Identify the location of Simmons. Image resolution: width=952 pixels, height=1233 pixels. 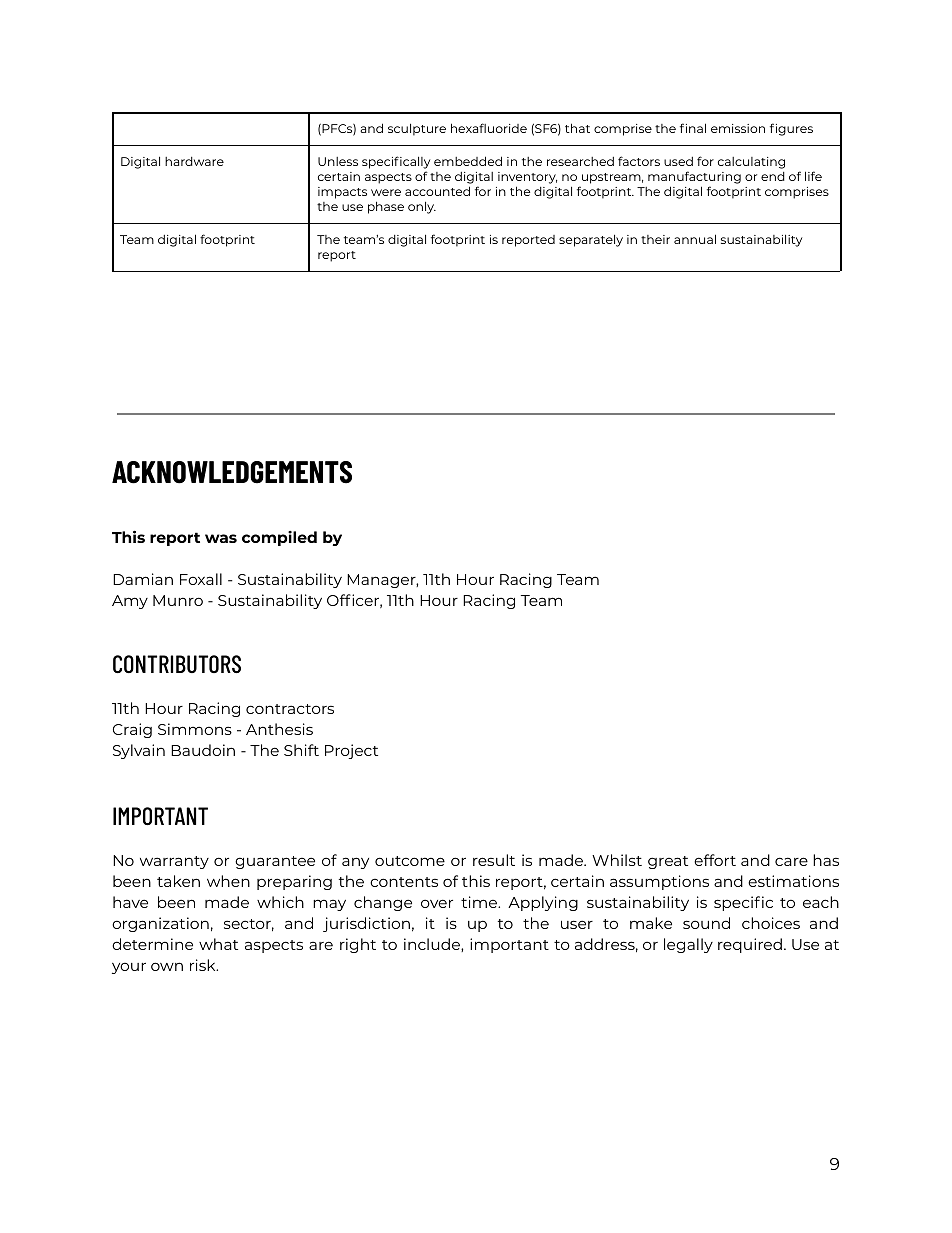
(195, 729).
